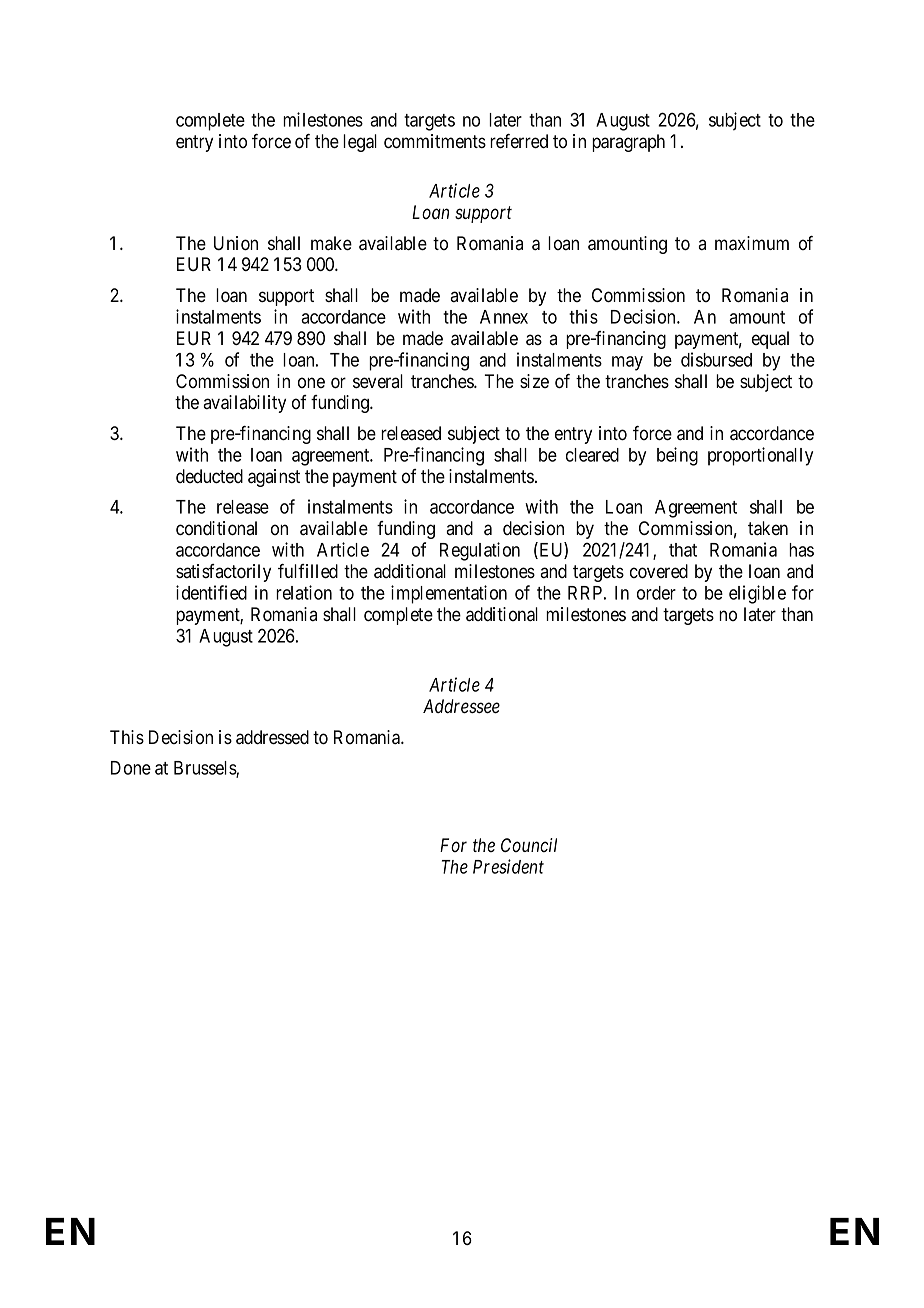  What do you see at coordinates (131, 768) in the screenshot?
I see `Done` at bounding box center [131, 768].
